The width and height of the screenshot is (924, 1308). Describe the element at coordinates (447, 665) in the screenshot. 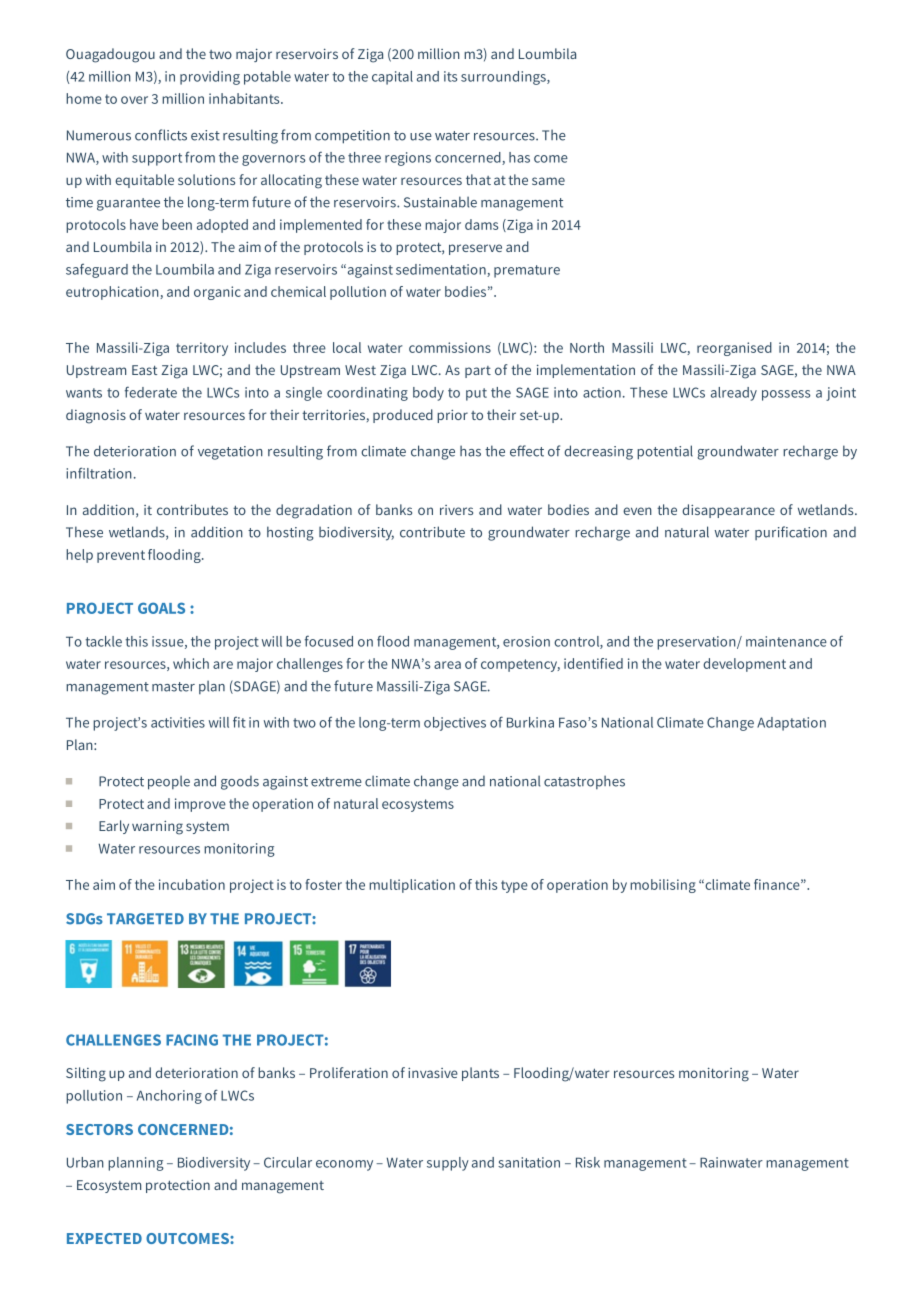

I see `area` at that location.
